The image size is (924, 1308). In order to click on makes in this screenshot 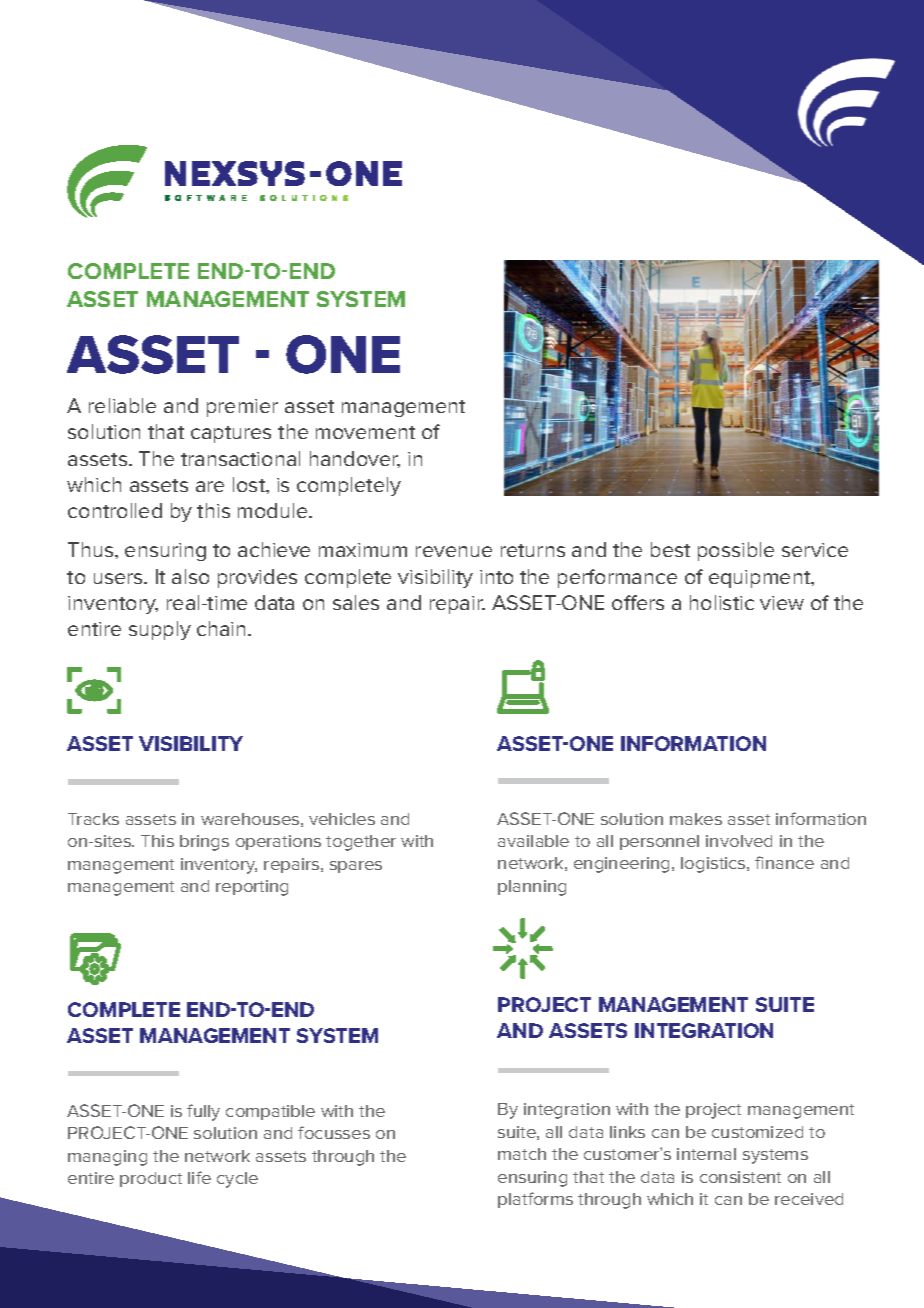, I will do `click(696, 819)`.
